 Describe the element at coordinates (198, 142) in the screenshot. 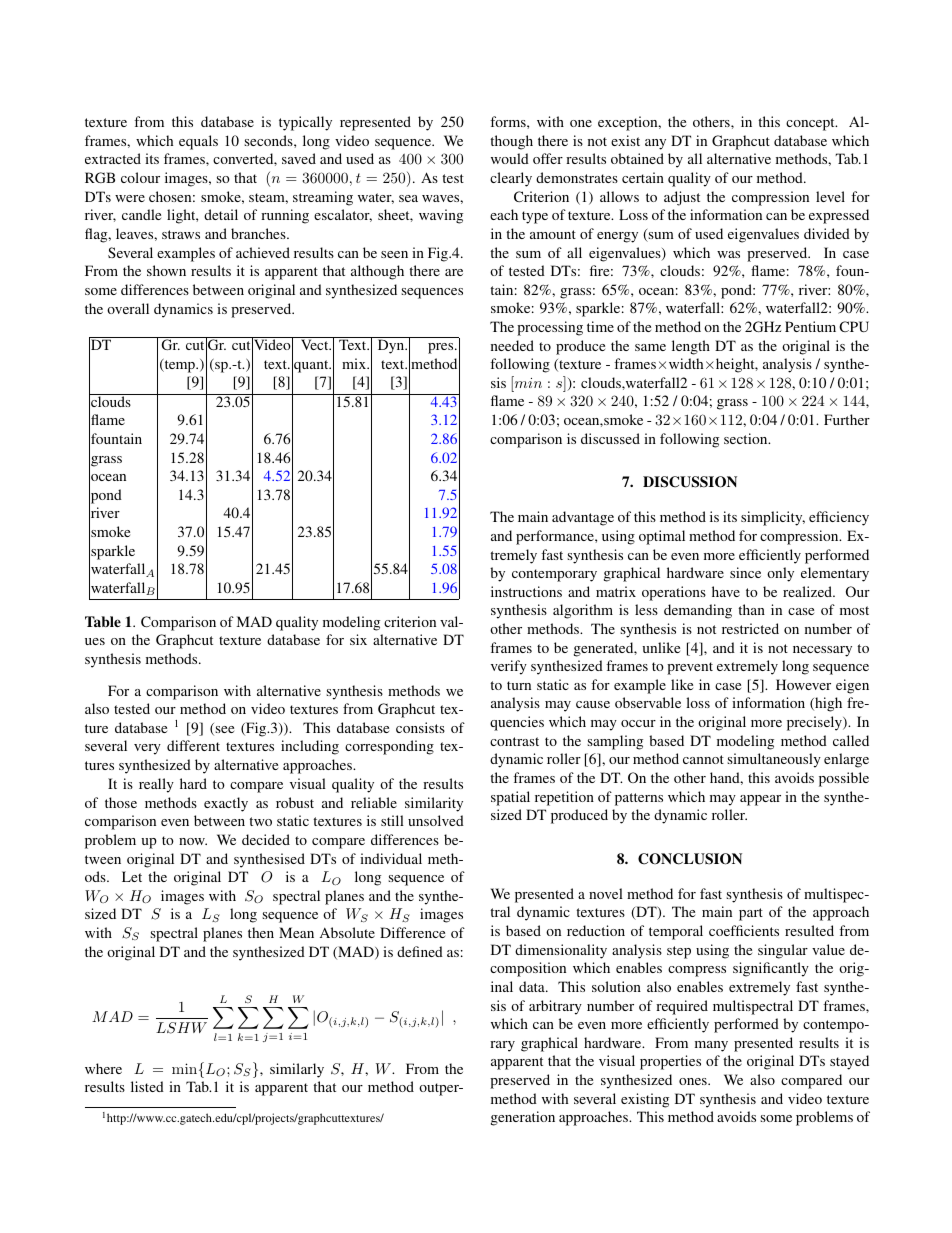

I see `equals` at that location.
